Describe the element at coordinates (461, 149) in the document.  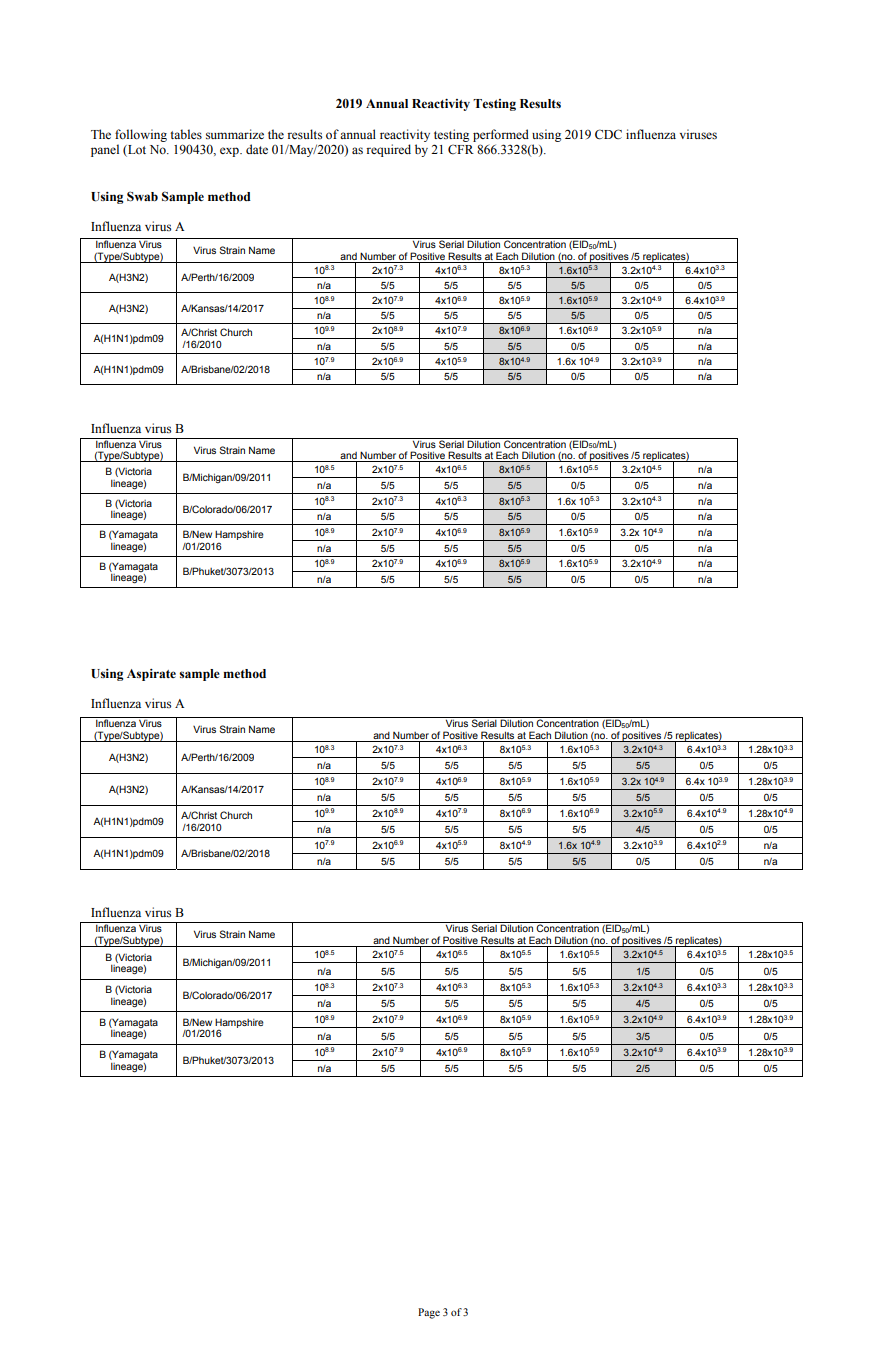
I see `CFR` at that location.
